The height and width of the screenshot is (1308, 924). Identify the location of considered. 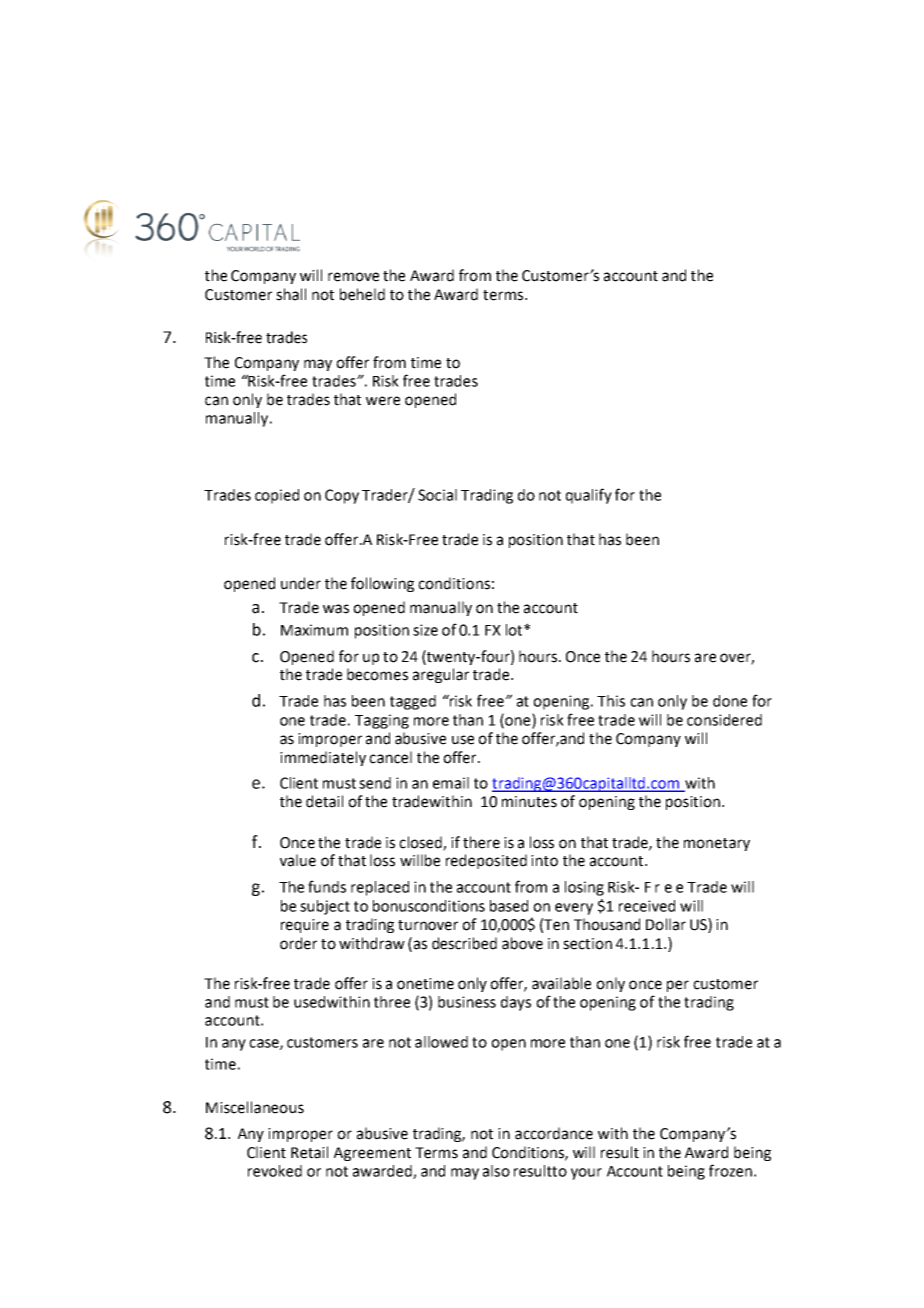
(724, 720).
